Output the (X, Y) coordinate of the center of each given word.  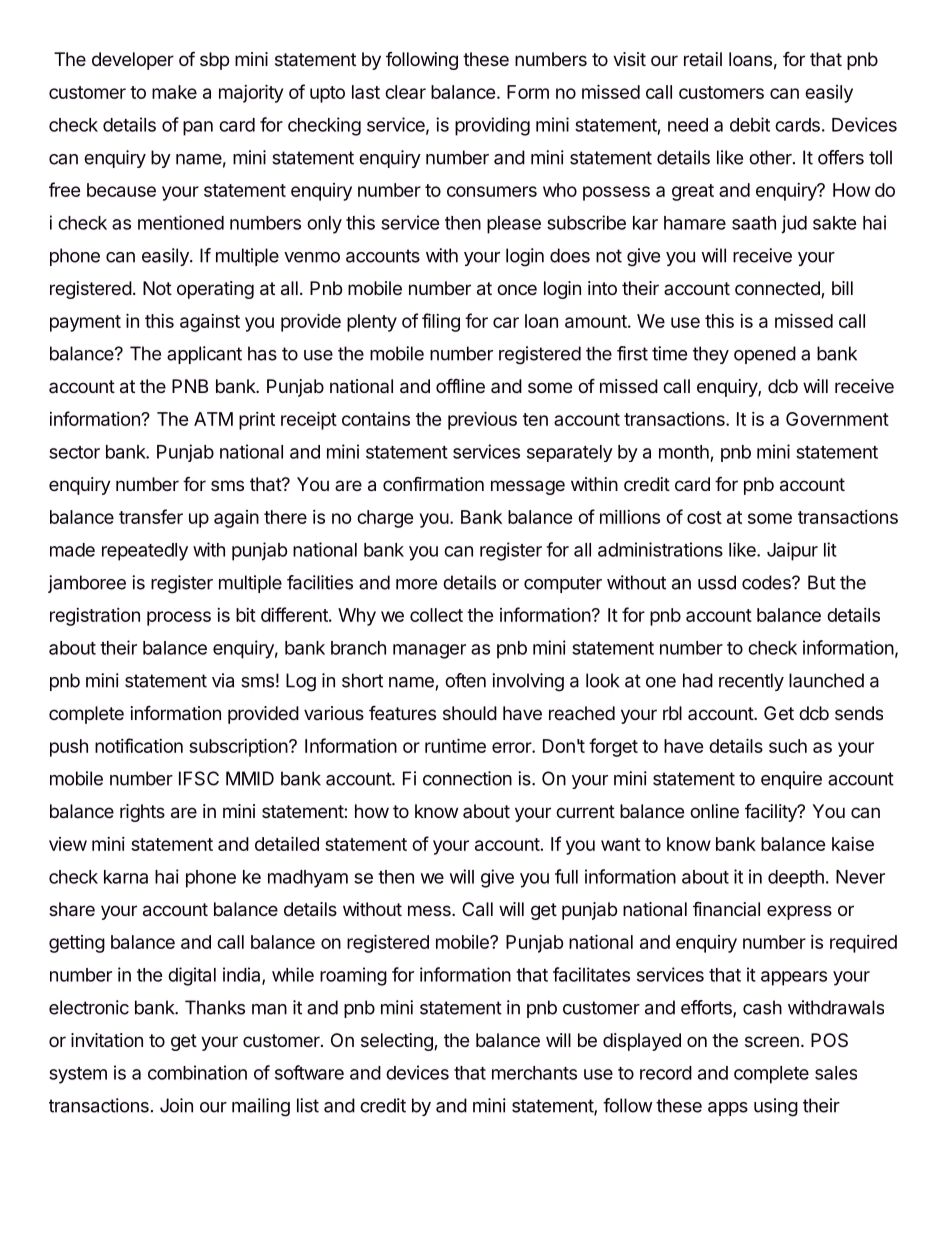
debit (750, 124)
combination (197, 1072)
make (174, 92)
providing (492, 126)
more (416, 584)
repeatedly (145, 552)
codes (767, 582)
